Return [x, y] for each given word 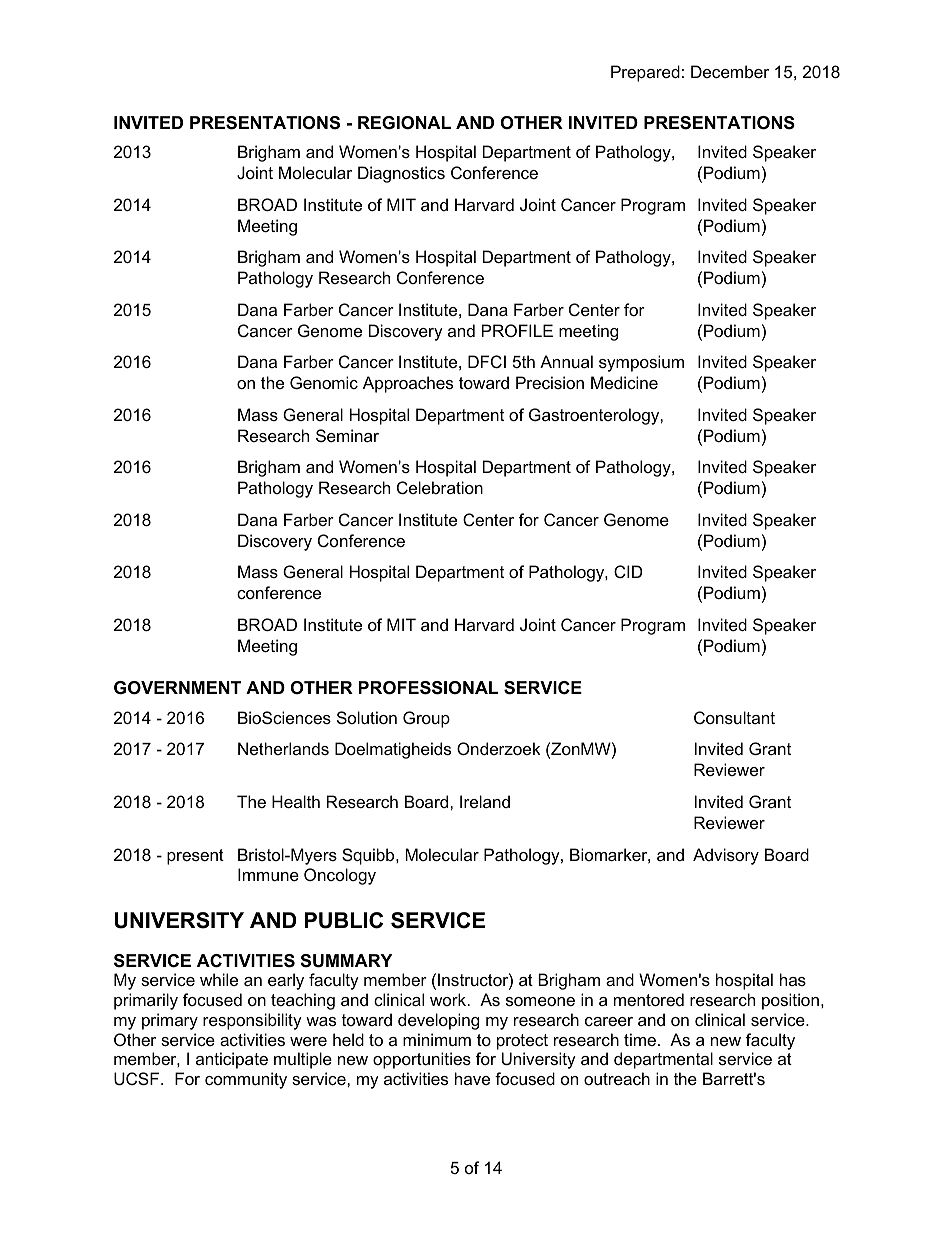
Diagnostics [401, 174]
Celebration [440, 487]
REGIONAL [404, 123]
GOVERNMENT [177, 688]
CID [628, 571]
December [730, 71]
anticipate [232, 1060]
